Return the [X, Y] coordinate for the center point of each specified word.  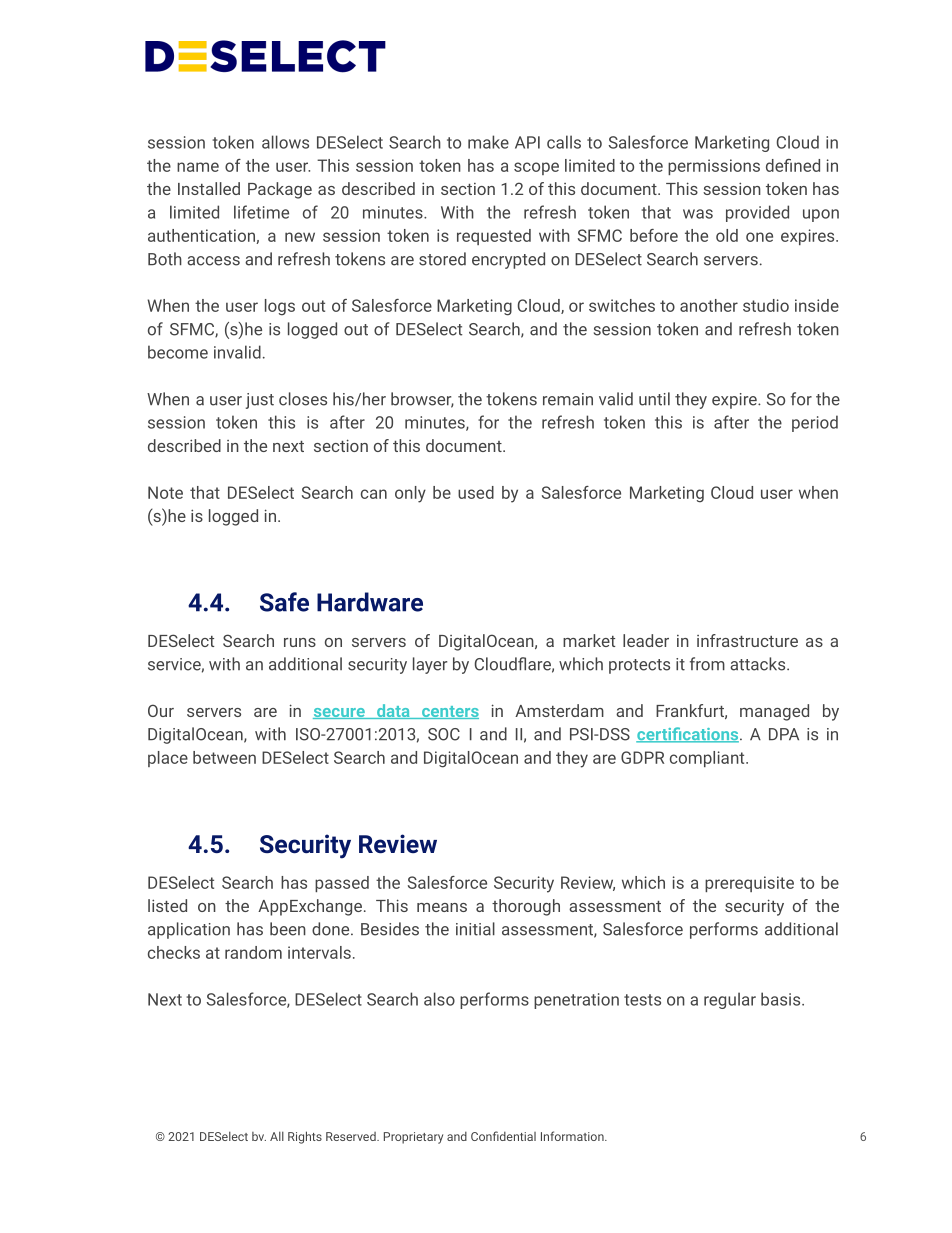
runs [300, 642]
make [488, 142]
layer [430, 665]
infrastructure [747, 640]
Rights [305, 1137]
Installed [209, 188]
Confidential [503, 1136]
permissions [714, 167]
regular [730, 1000]
